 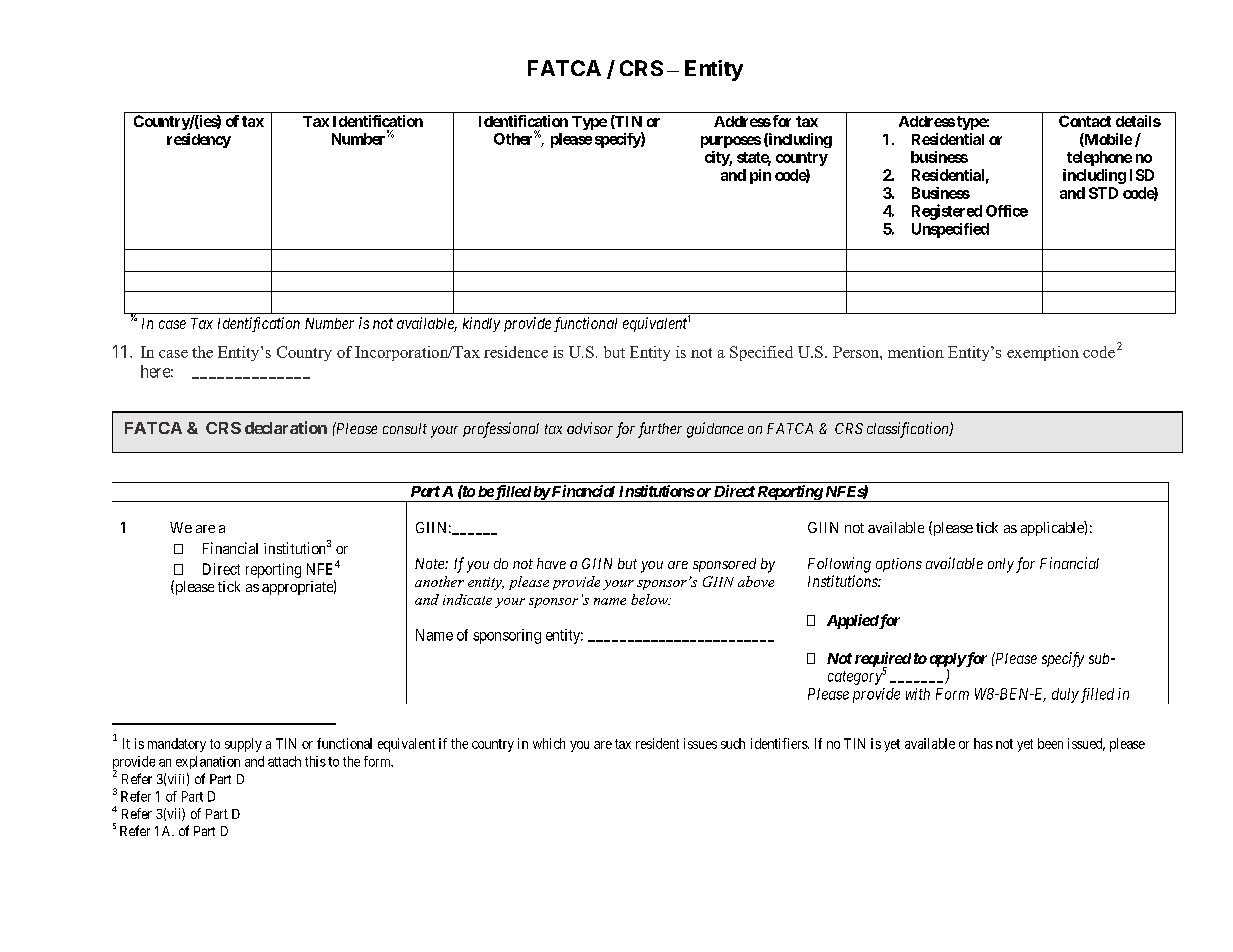 I want to click on pin, so click(x=760, y=176).
